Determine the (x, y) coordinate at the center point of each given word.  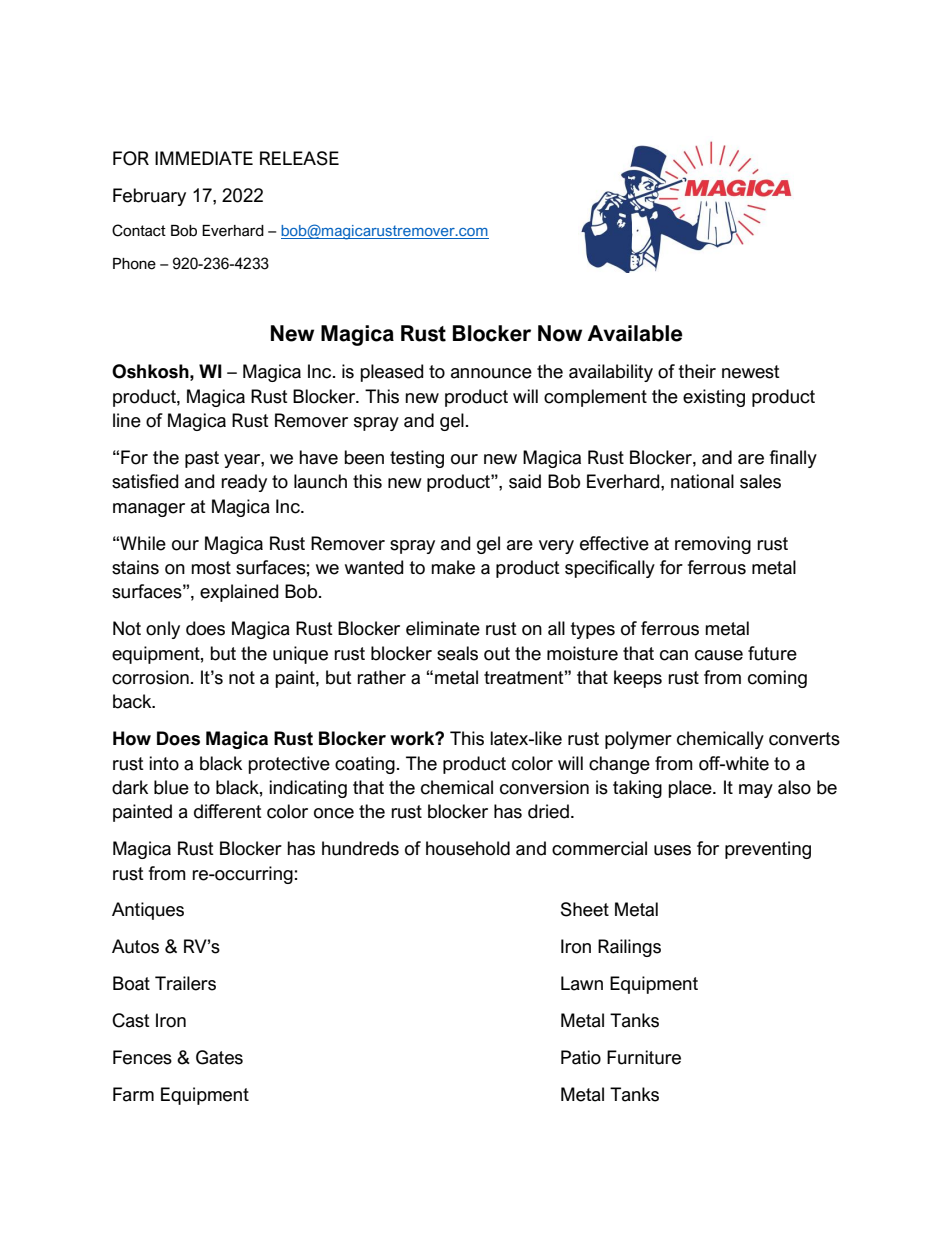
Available (635, 333)
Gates (219, 1057)
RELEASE (299, 158)
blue (171, 787)
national (702, 481)
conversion (544, 787)
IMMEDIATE (204, 158)
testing (417, 459)
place (691, 789)
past (202, 459)
